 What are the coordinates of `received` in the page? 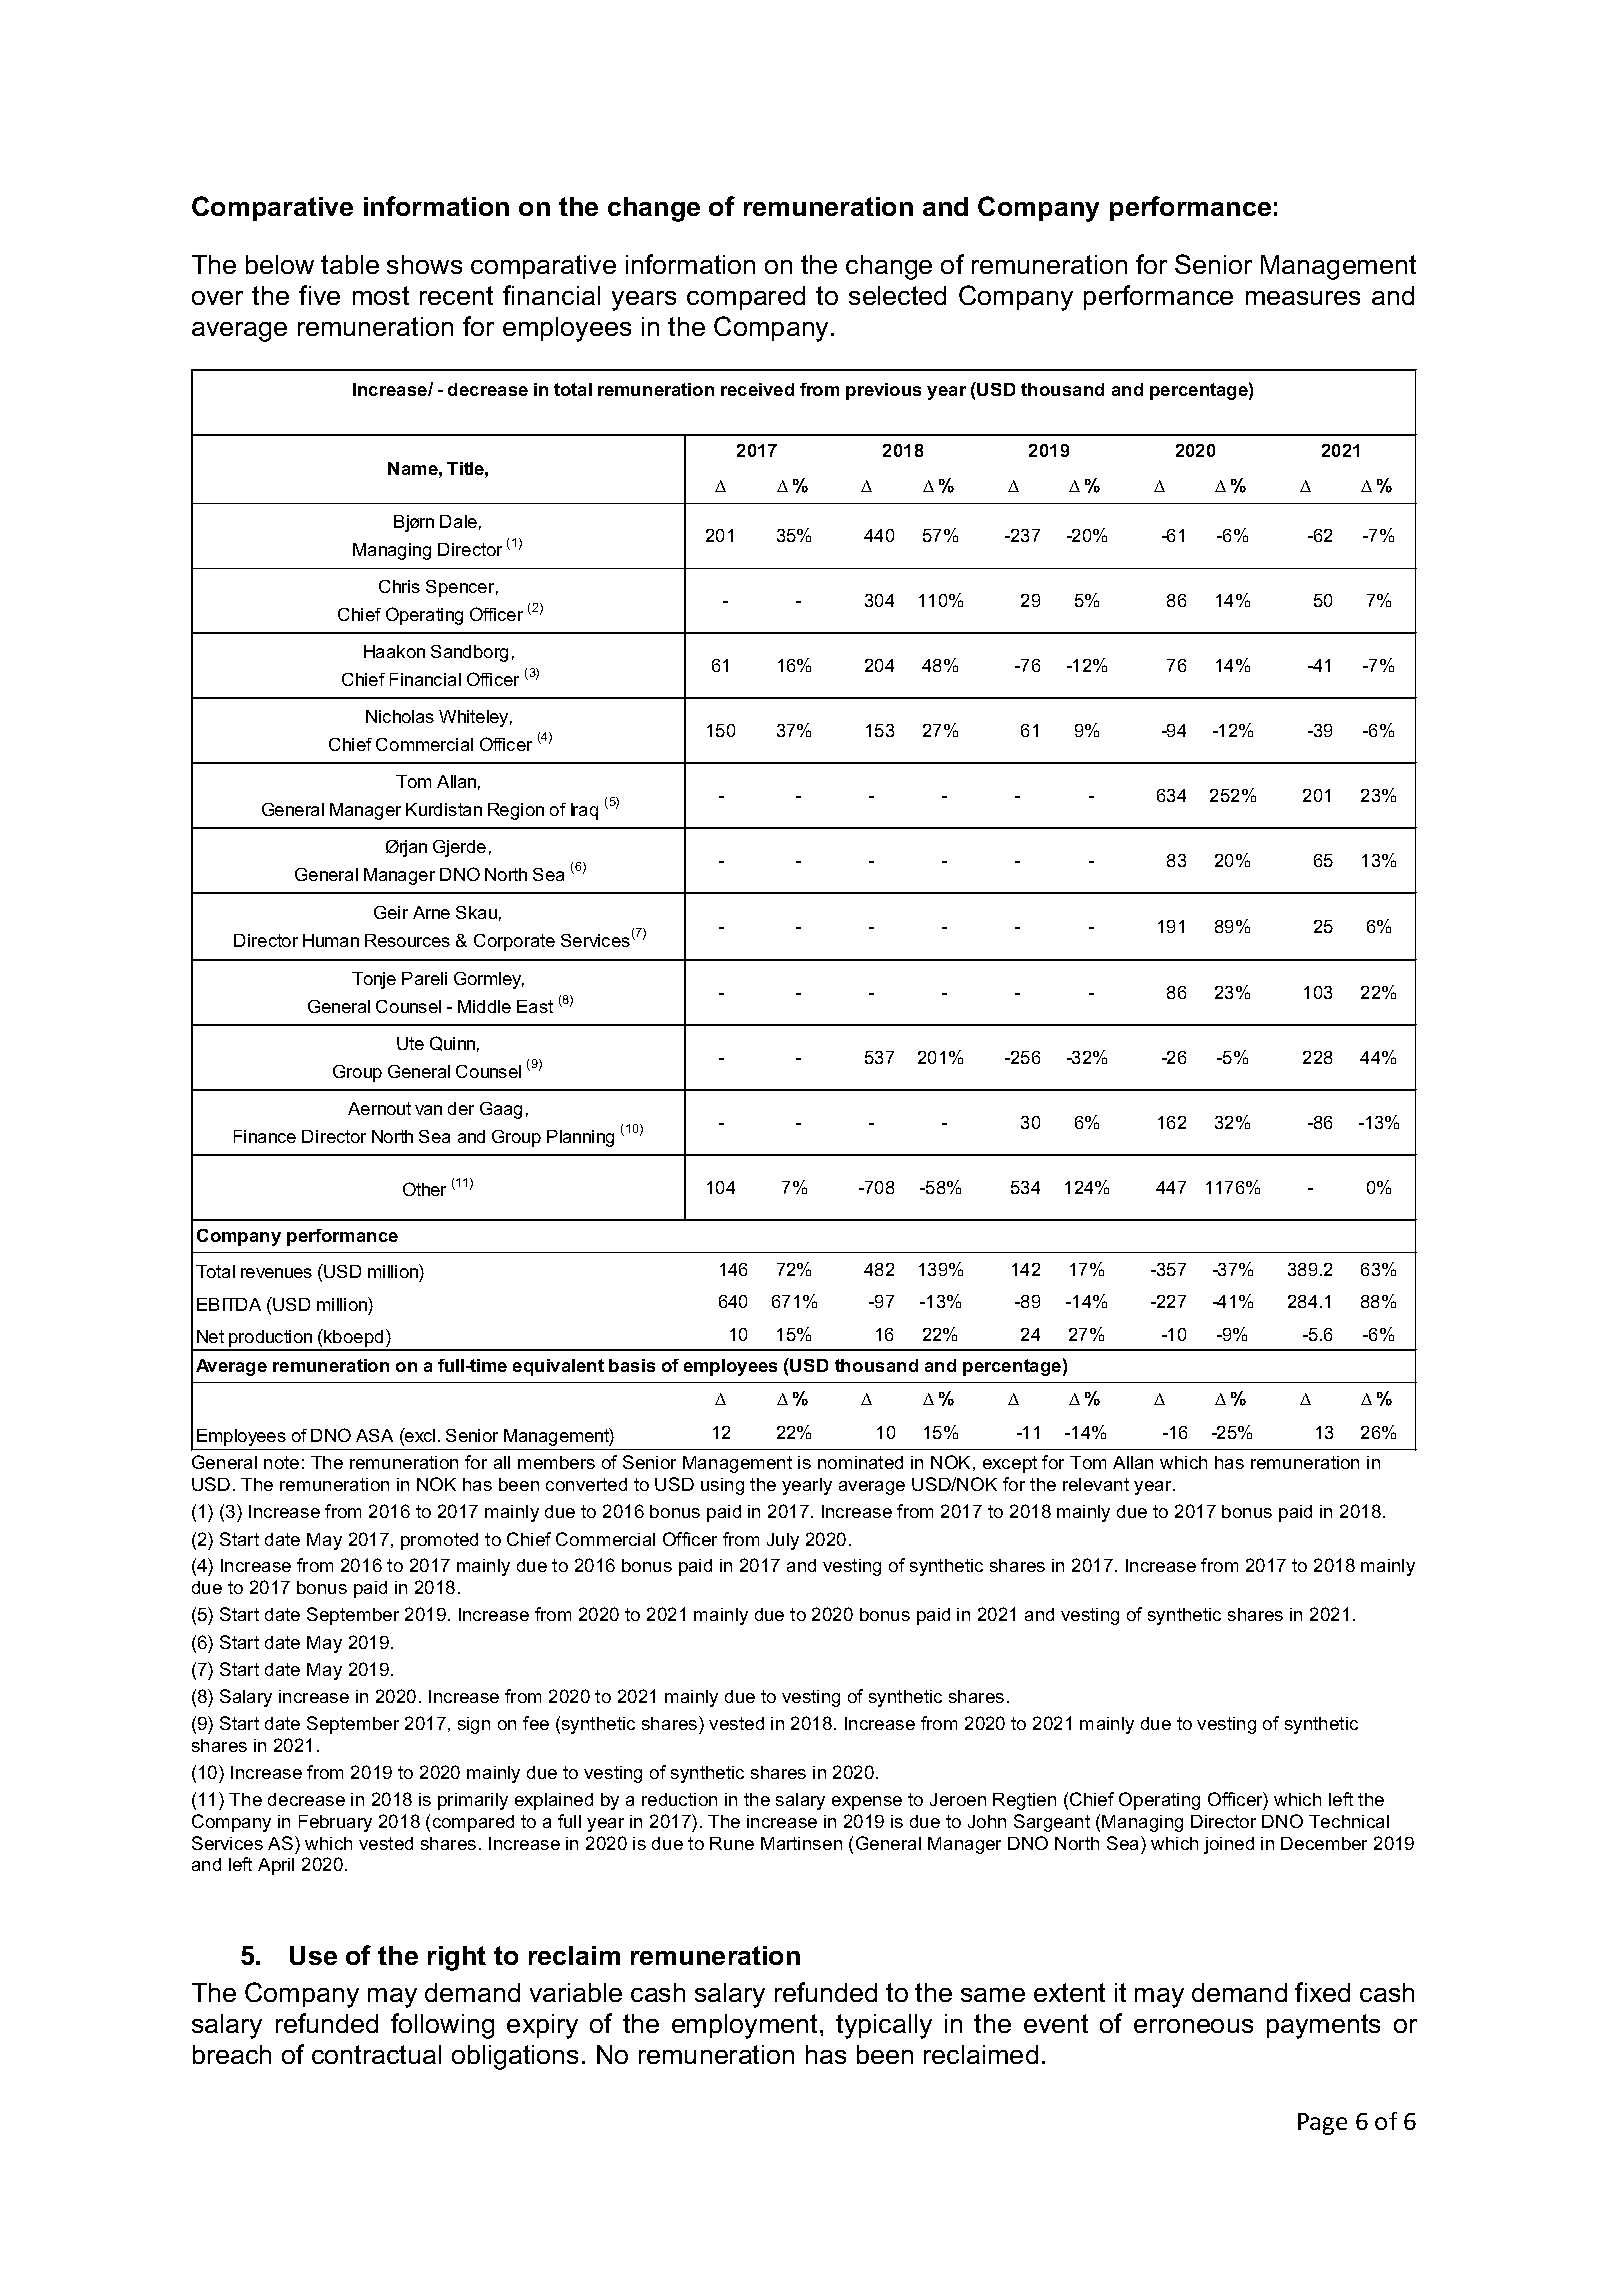 It's located at (757, 389).
